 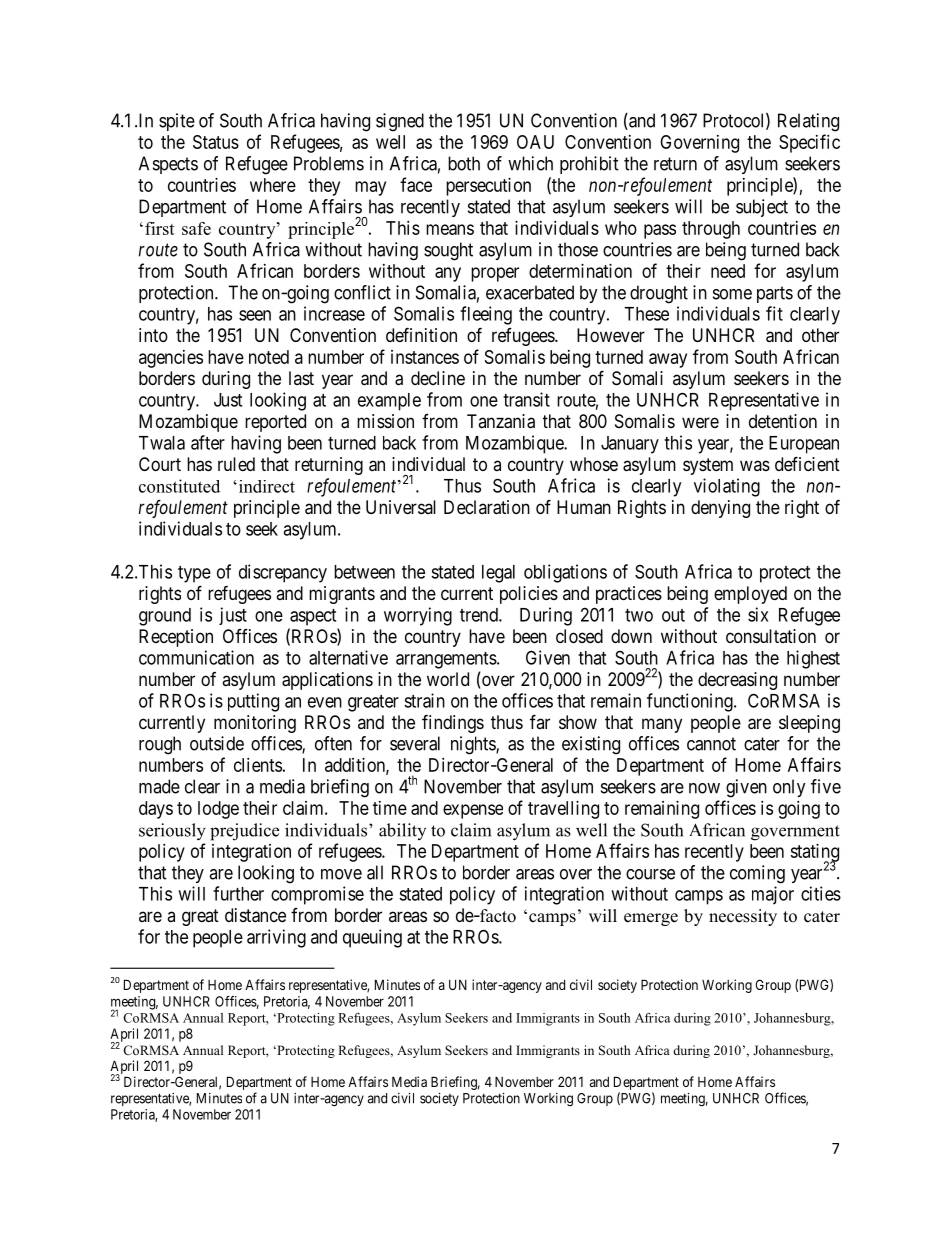 I want to click on fit, so click(x=774, y=313).
